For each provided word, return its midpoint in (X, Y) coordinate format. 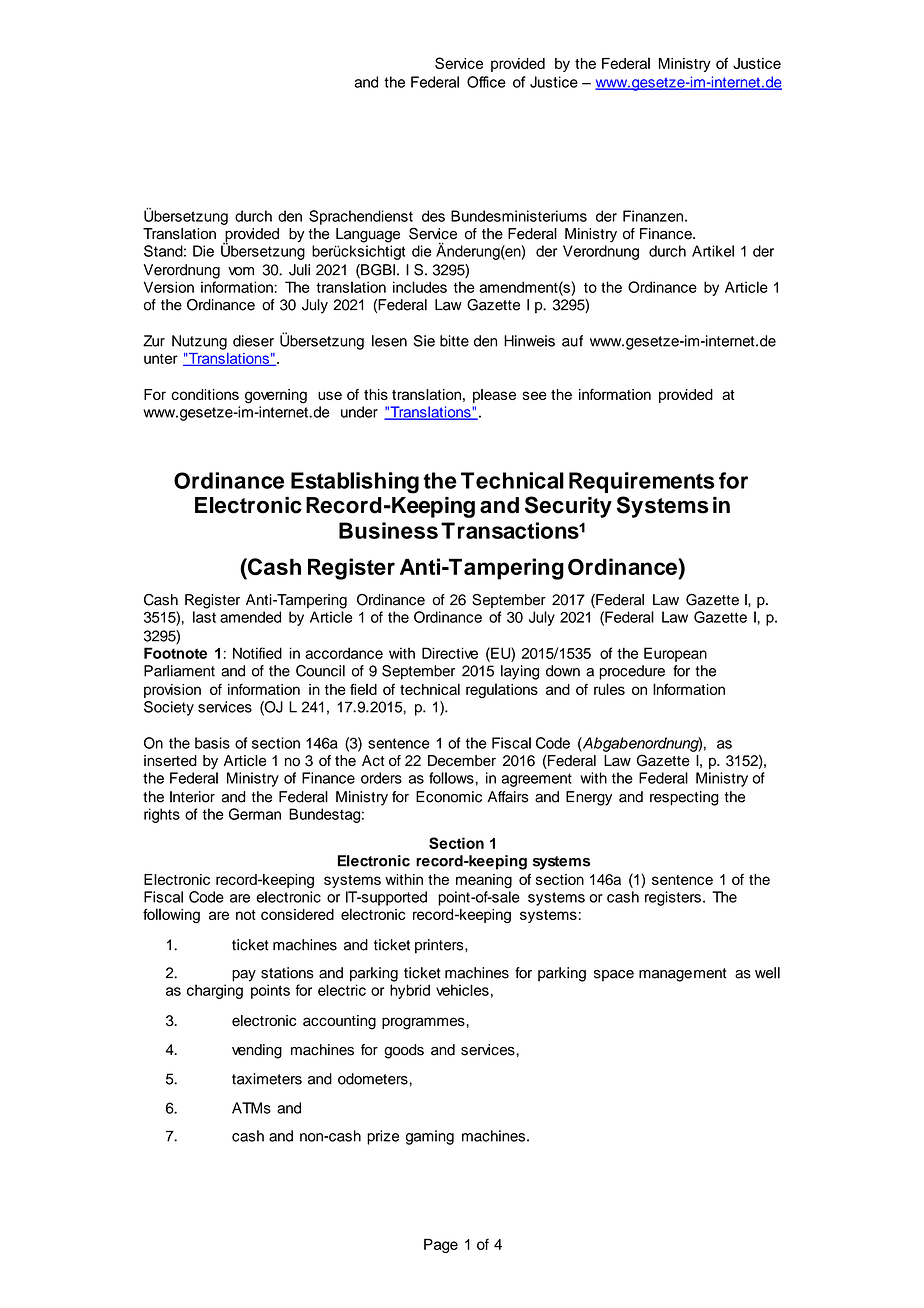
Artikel (713, 251)
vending (257, 1051)
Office (486, 82)
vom (241, 271)
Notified (257, 653)
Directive (450, 653)
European (675, 654)
